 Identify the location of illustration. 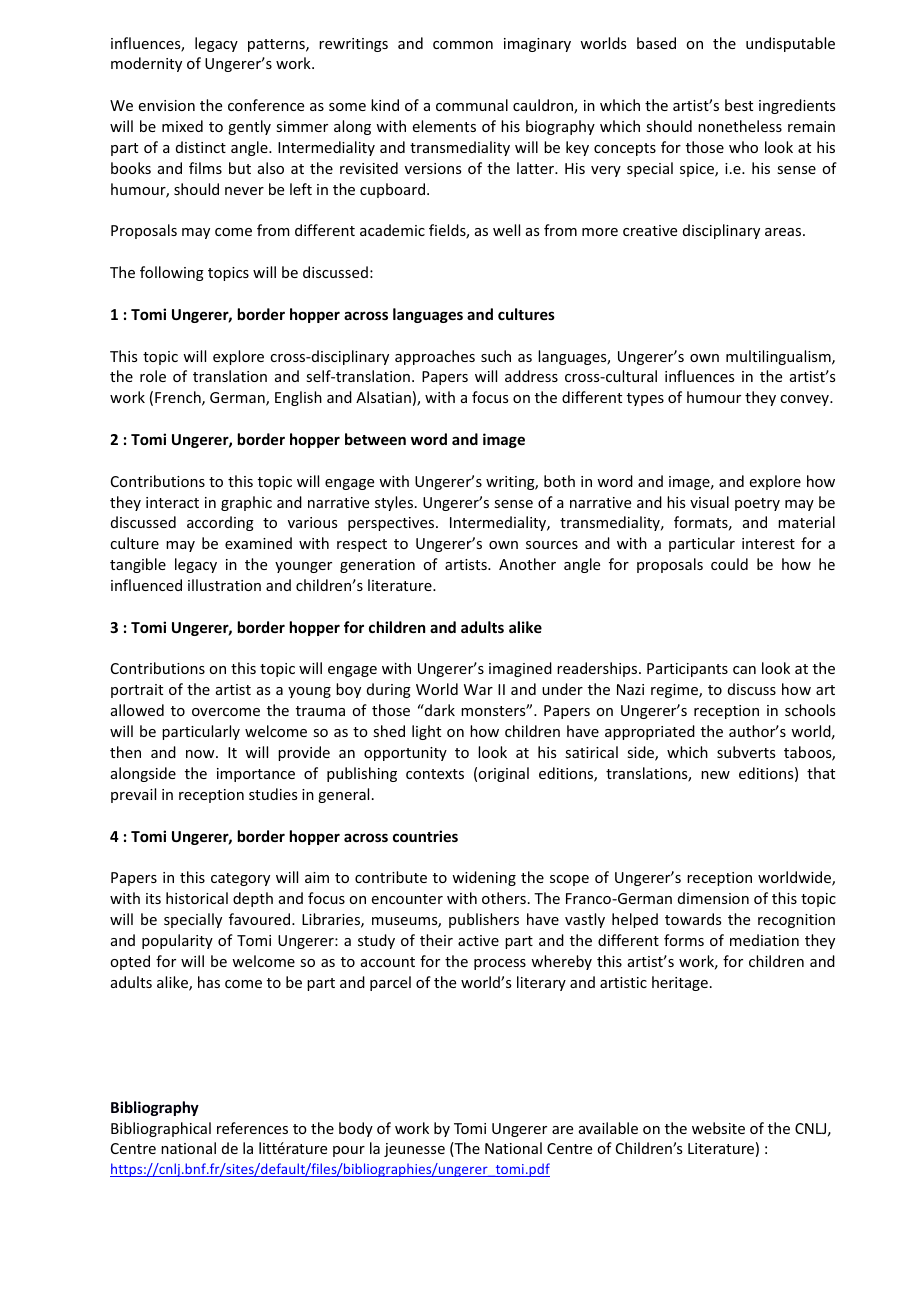
(224, 585).
